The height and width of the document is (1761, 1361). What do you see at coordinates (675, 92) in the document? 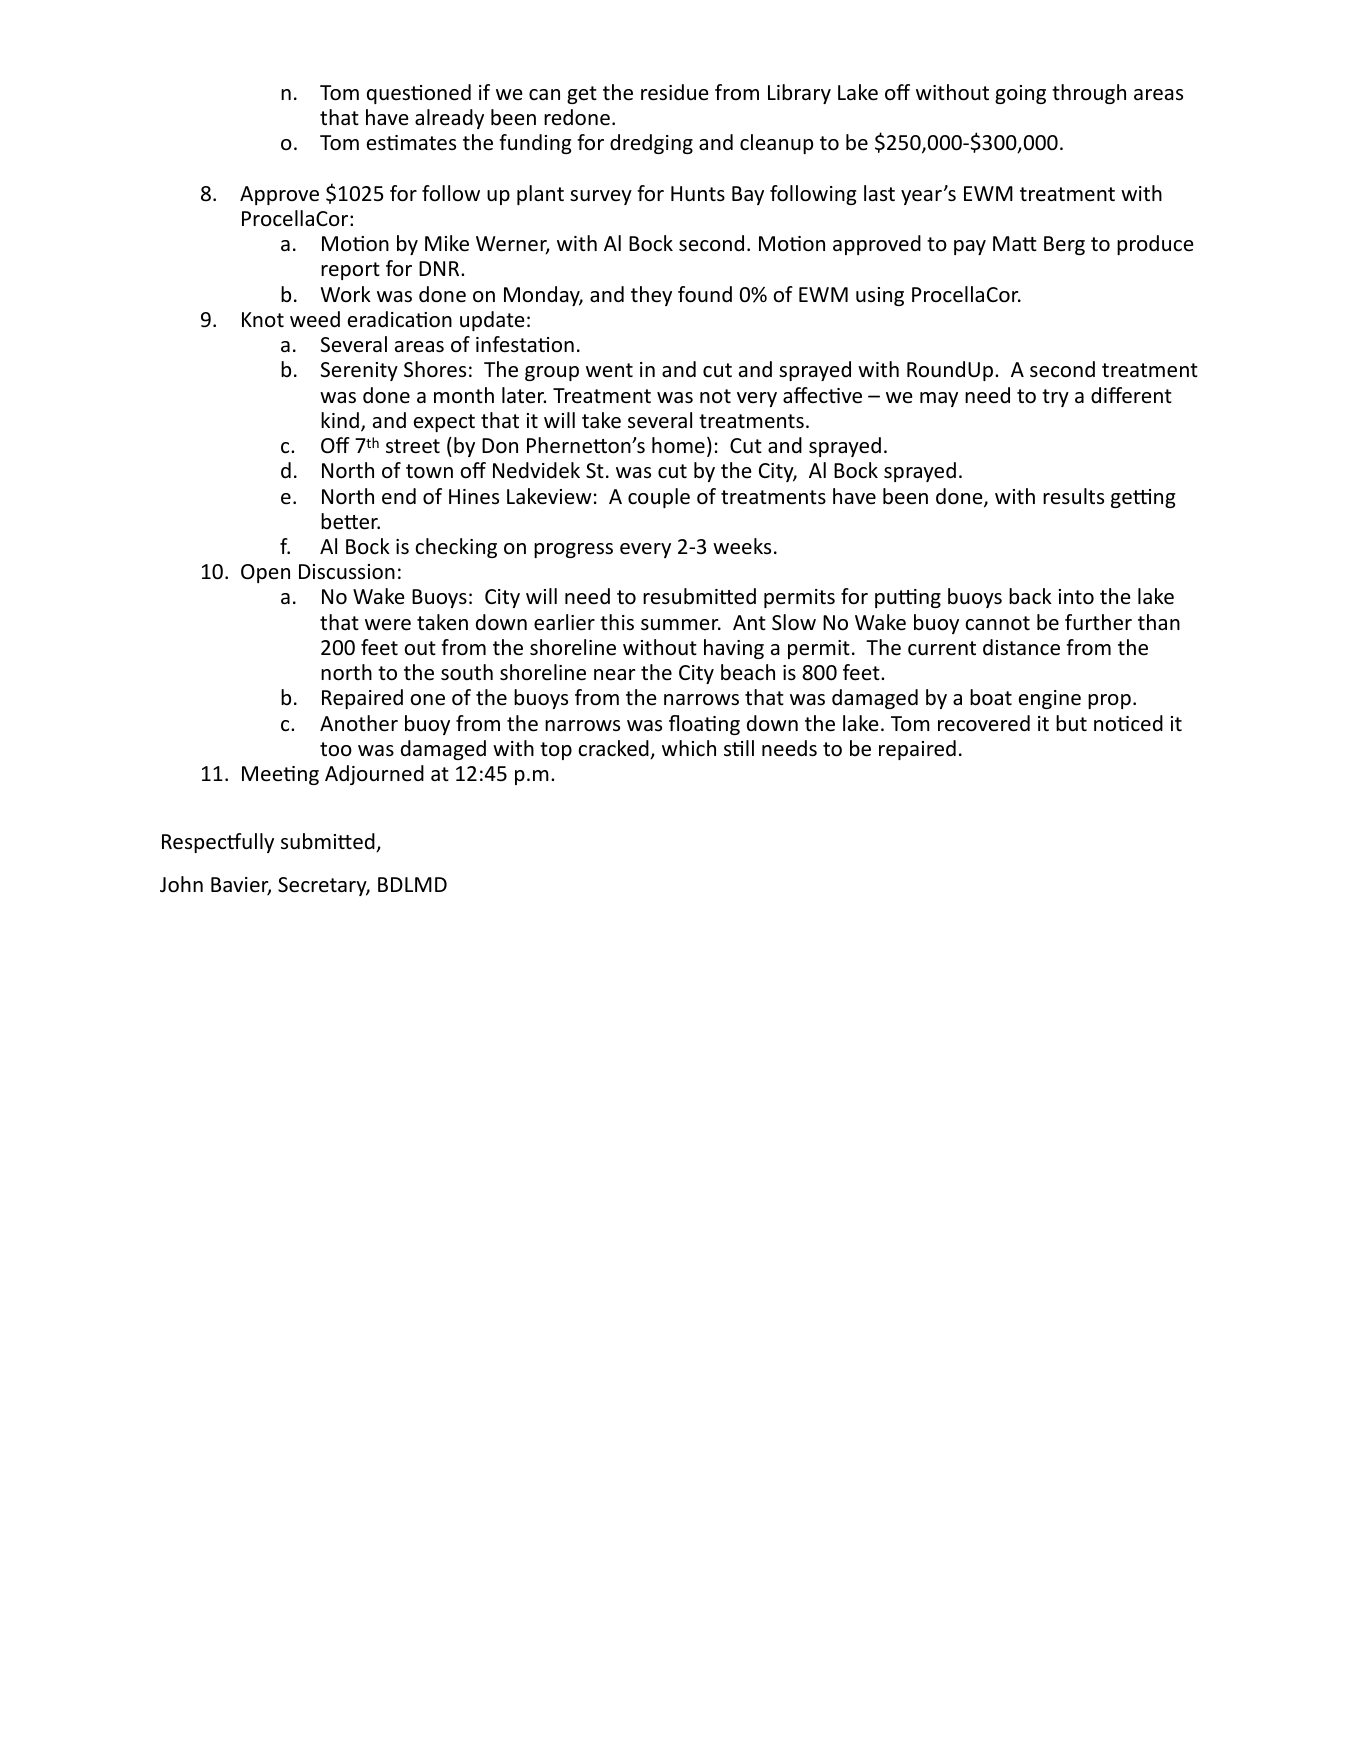
I see `residue` at bounding box center [675, 92].
